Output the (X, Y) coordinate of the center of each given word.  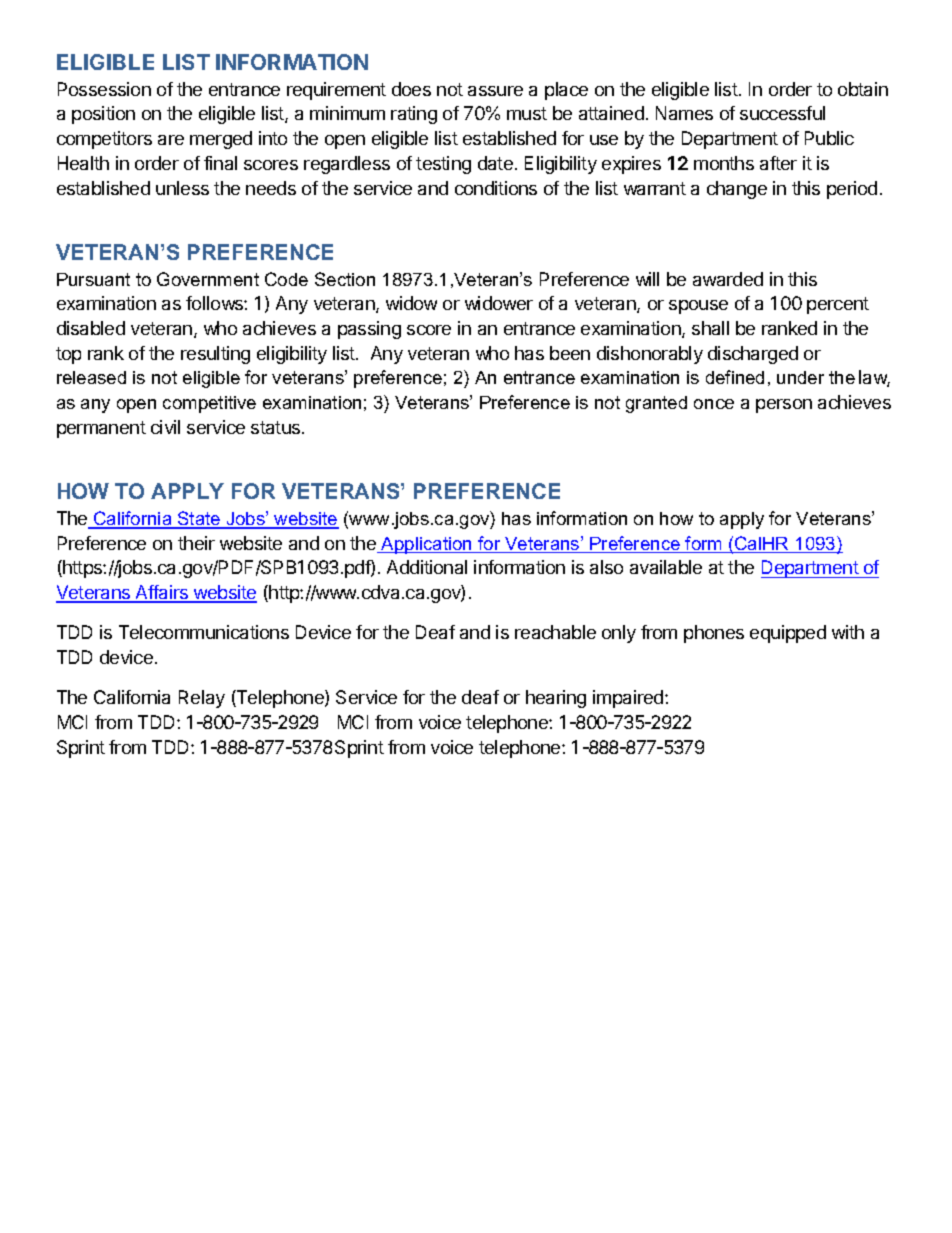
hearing (556, 699)
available (666, 567)
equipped (788, 634)
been (570, 353)
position (103, 115)
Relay (202, 699)
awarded (728, 279)
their (196, 543)
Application (427, 545)
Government (208, 279)
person (784, 406)
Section (345, 279)
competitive (209, 404)
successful (782, 113)
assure (495, 91)
